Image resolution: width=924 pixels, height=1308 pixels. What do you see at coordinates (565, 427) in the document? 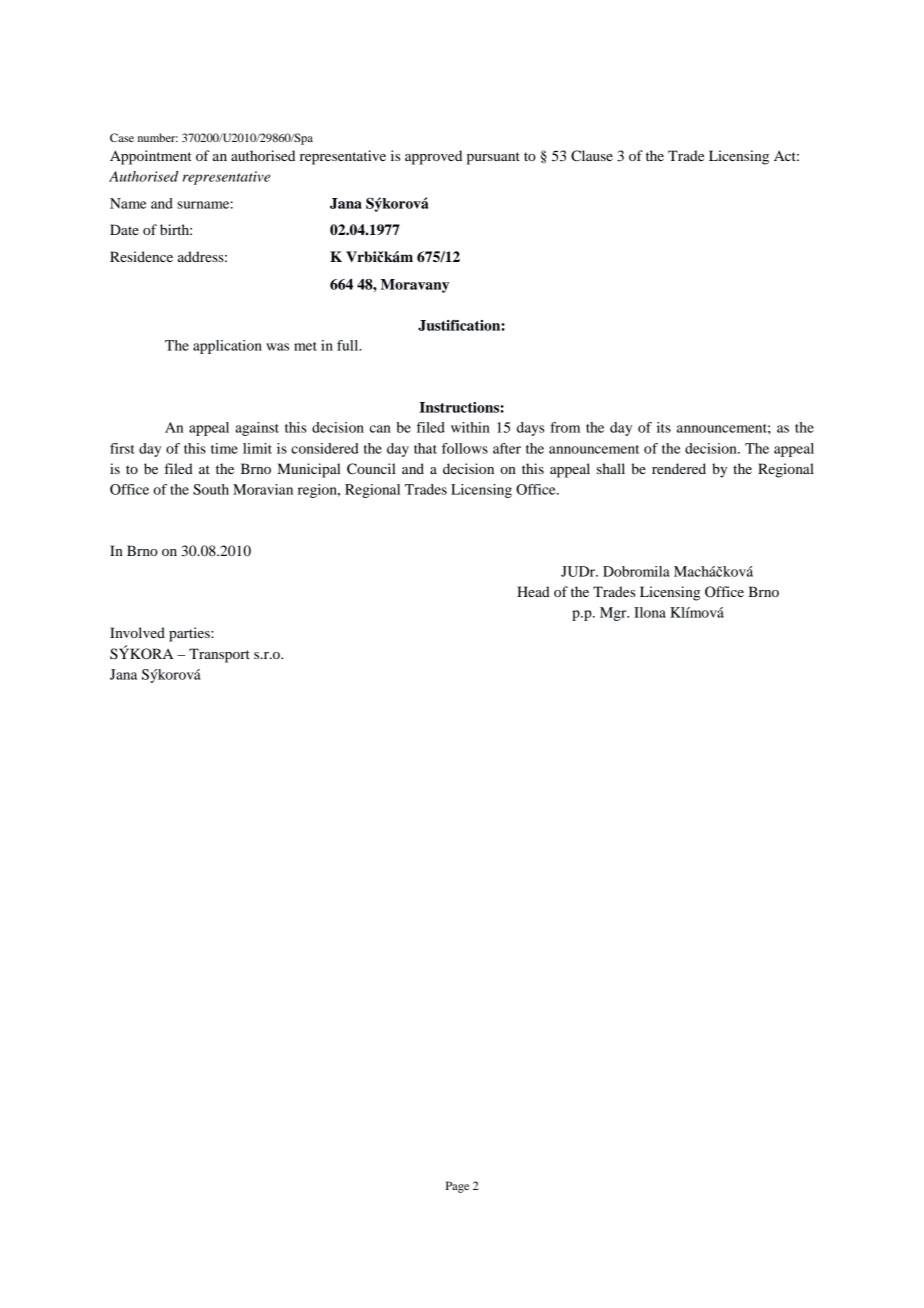
I see `from` at bounding box center [565, 427].
